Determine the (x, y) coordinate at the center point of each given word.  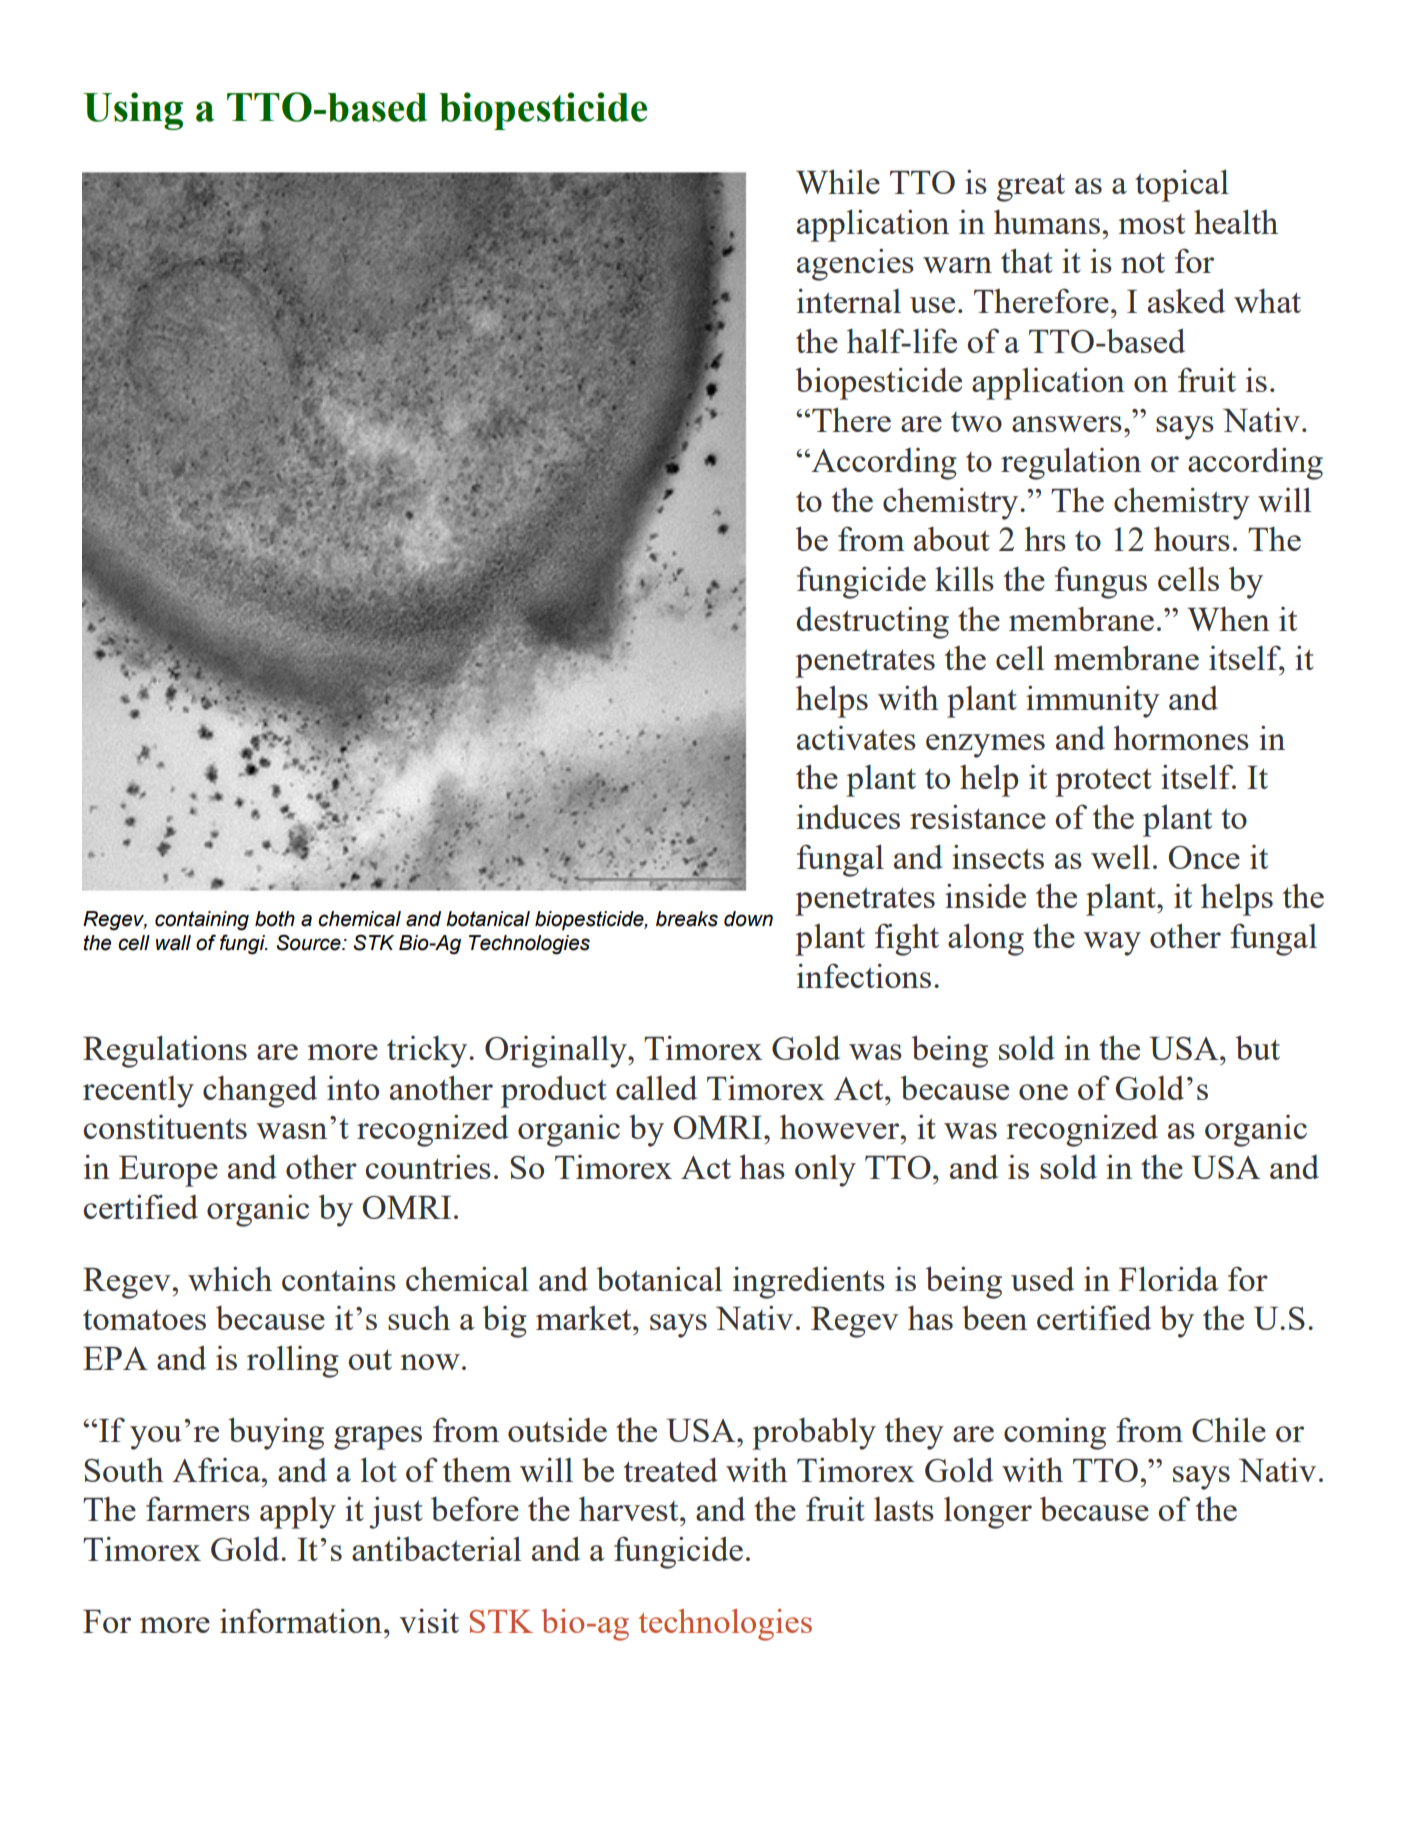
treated (671, 1469)
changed (260, 1092)
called (656, 1088)
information (302, 1620)
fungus (1101, 582)
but (1258, 1047)
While (838, 181)
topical (1182, 185)
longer (988, 1513)
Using (133, 111)
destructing (872, 623)
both (275, 919)
